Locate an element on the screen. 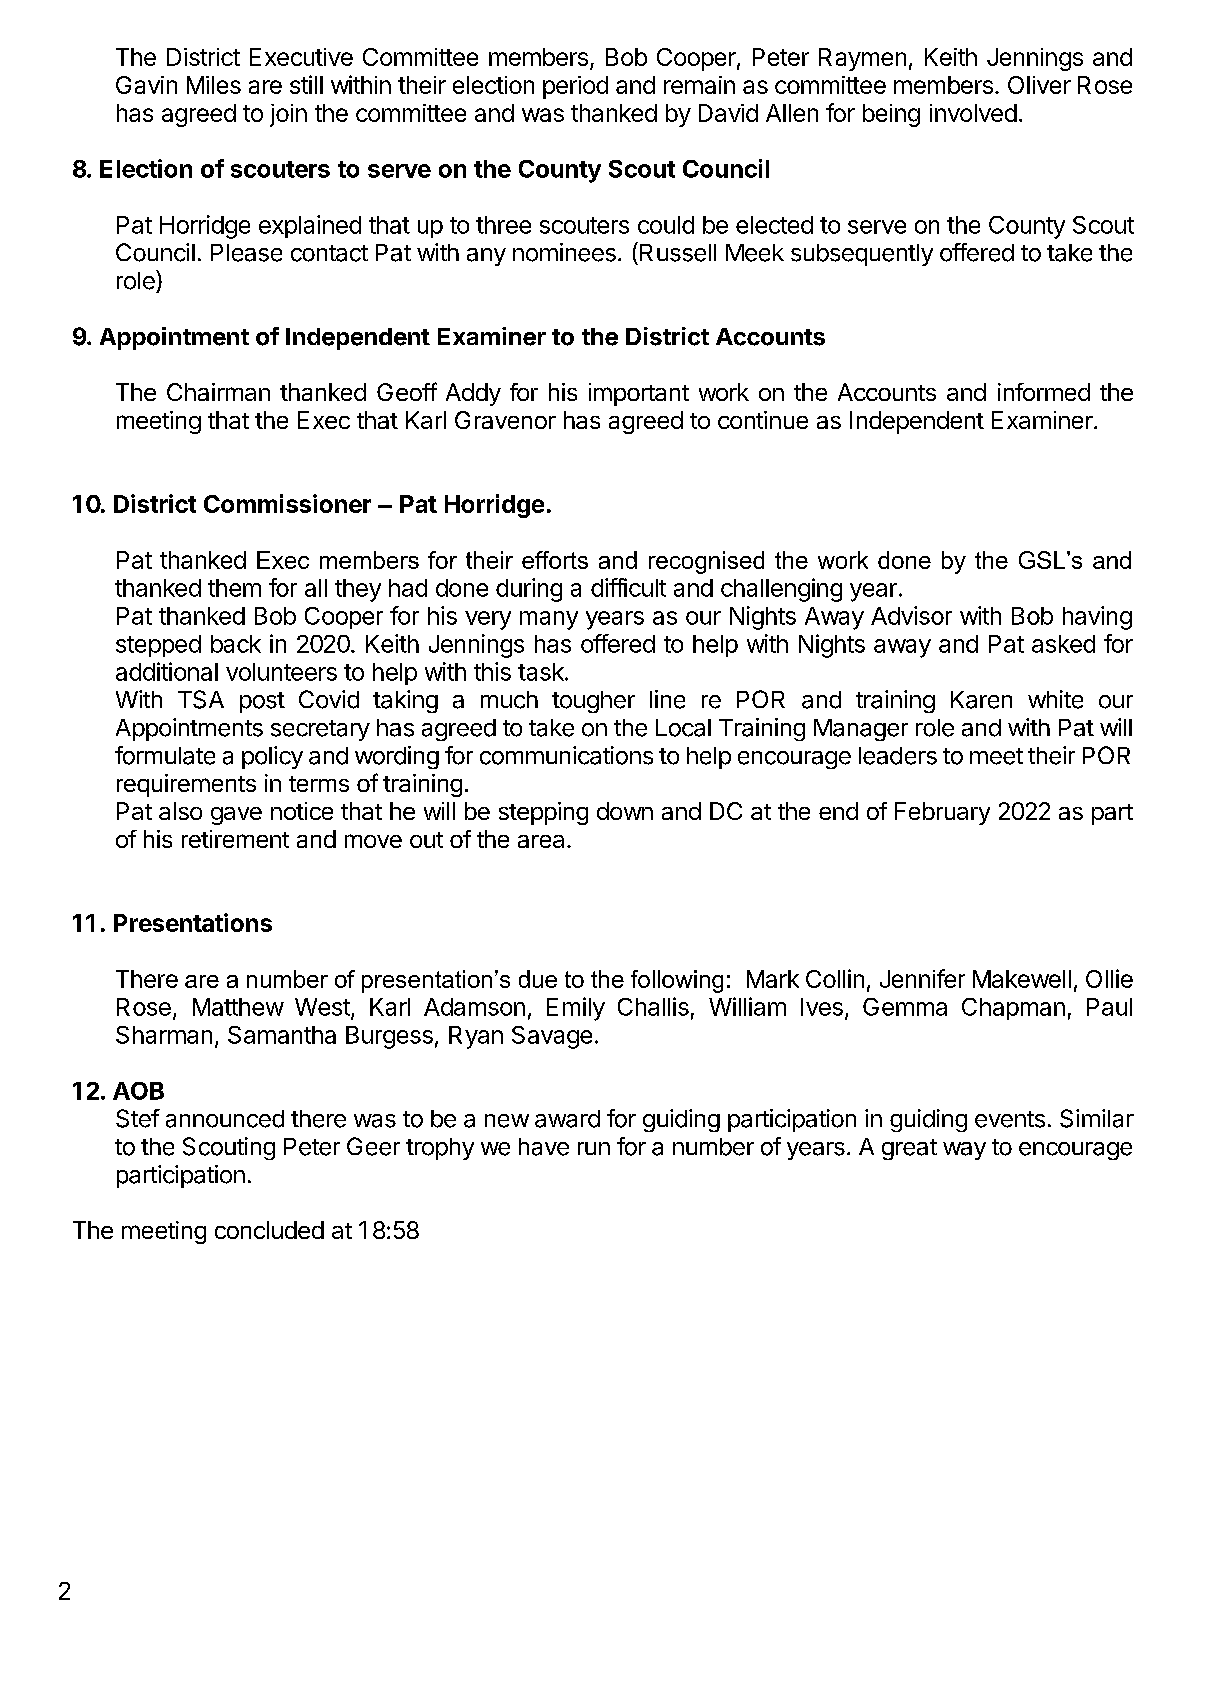 The width and height of the screenshot is (1205, 1704). following is located at coordinates (677, 981).
